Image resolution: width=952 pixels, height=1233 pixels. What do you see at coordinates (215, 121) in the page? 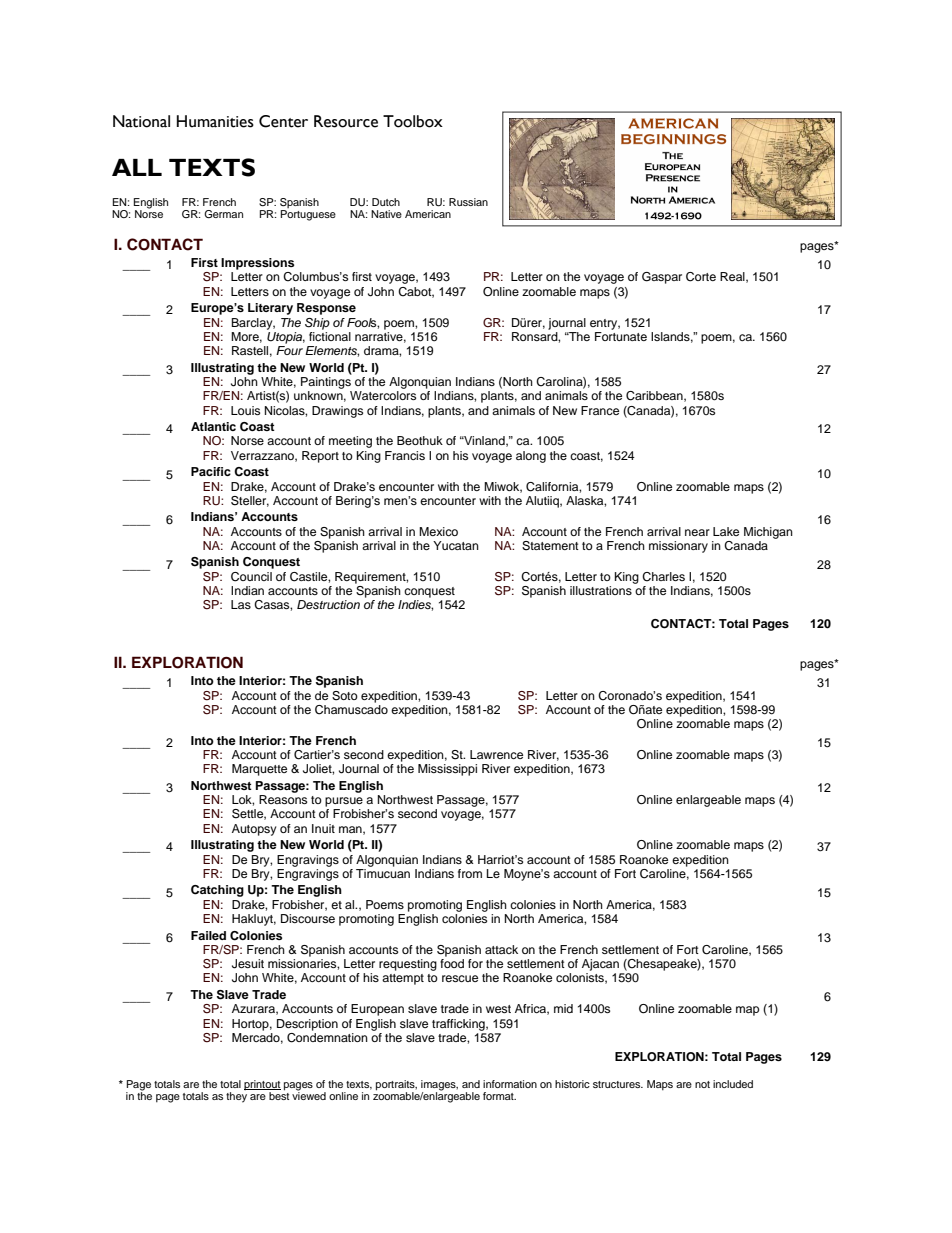
I see `Humanities` at bounding box center [215, 121].
